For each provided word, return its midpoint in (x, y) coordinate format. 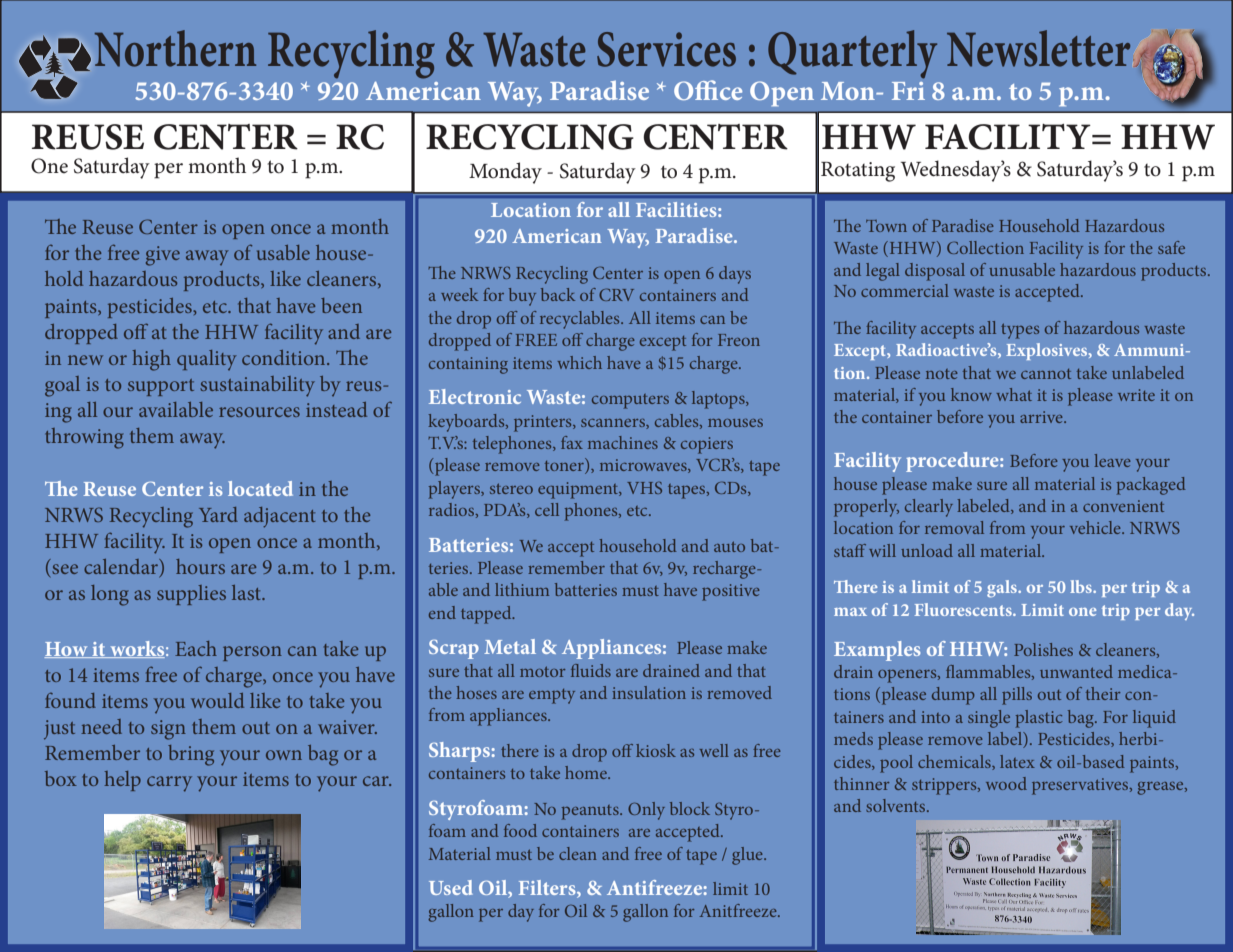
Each (196, 648)
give (163, 256)
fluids (591, 670)
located (260, 488)
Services (666, 49)
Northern (175, 48)
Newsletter (1038, 48)
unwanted (1076, 671)
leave (1112, 460)
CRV (616, 294)
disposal (935, 272)
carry (169, 784)
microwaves (644, 466)
